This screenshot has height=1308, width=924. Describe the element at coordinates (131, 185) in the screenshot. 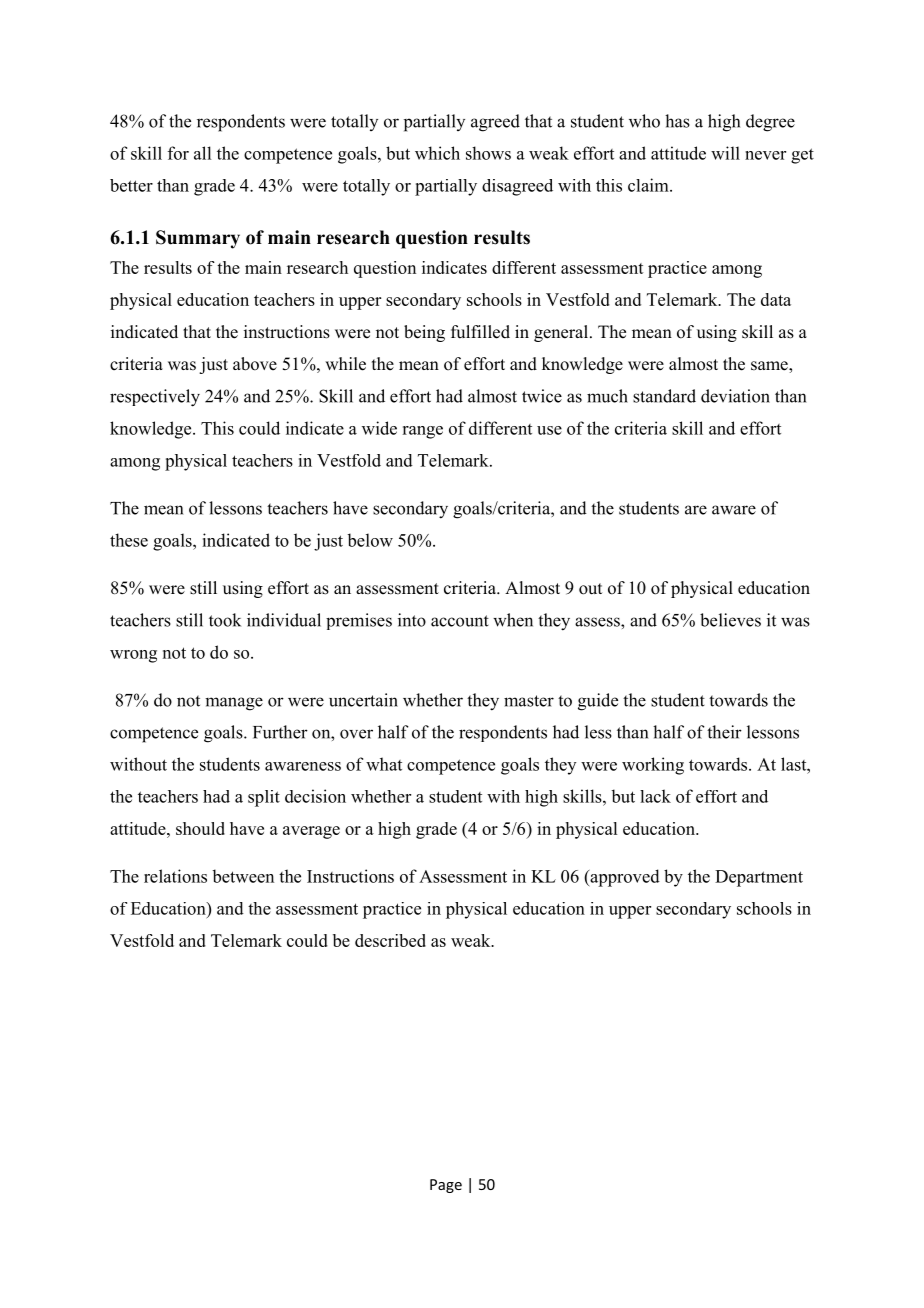

I see `better` at that location.
